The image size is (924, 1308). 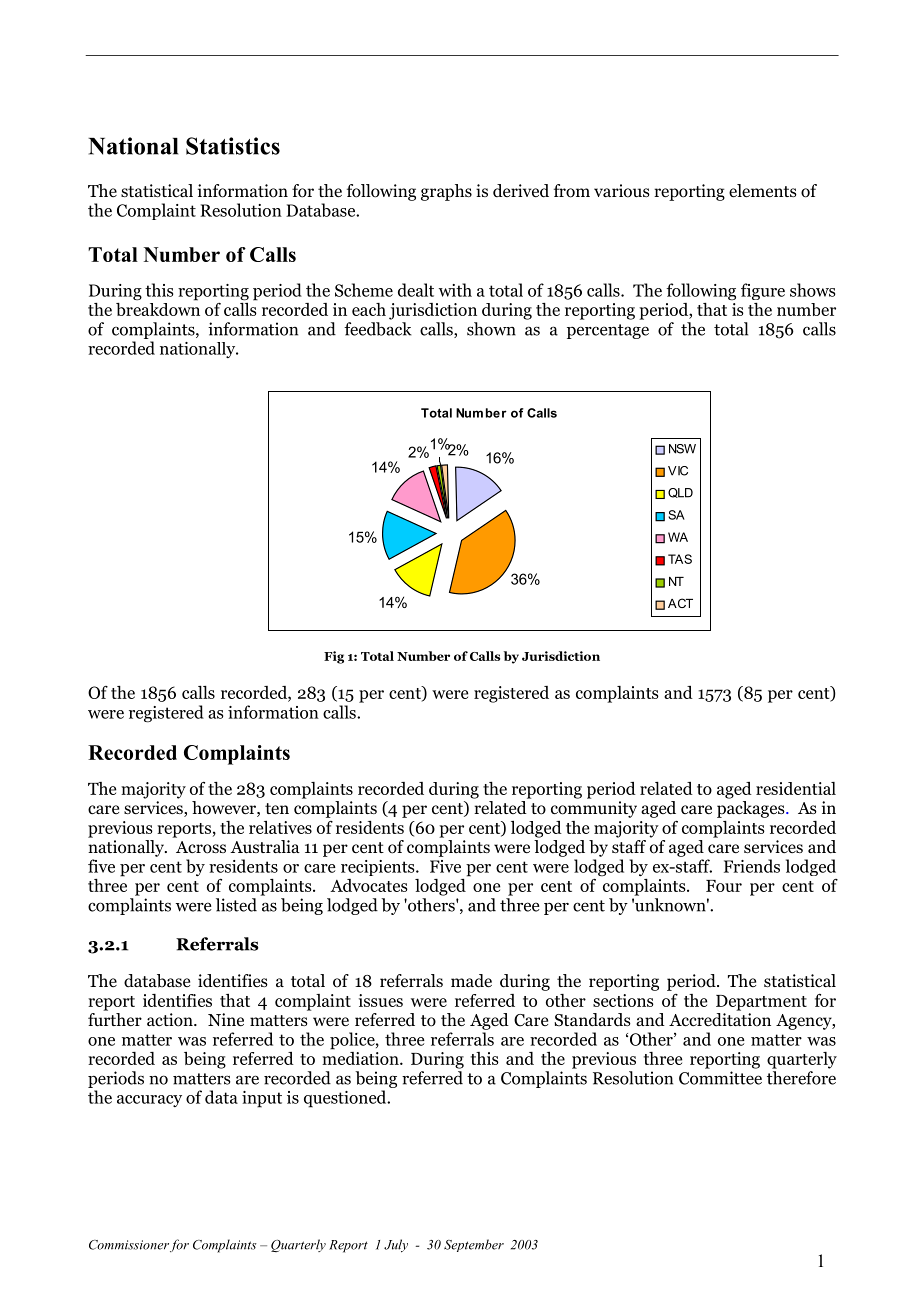 I want to click on graphs, so click(x=446, y=192).
